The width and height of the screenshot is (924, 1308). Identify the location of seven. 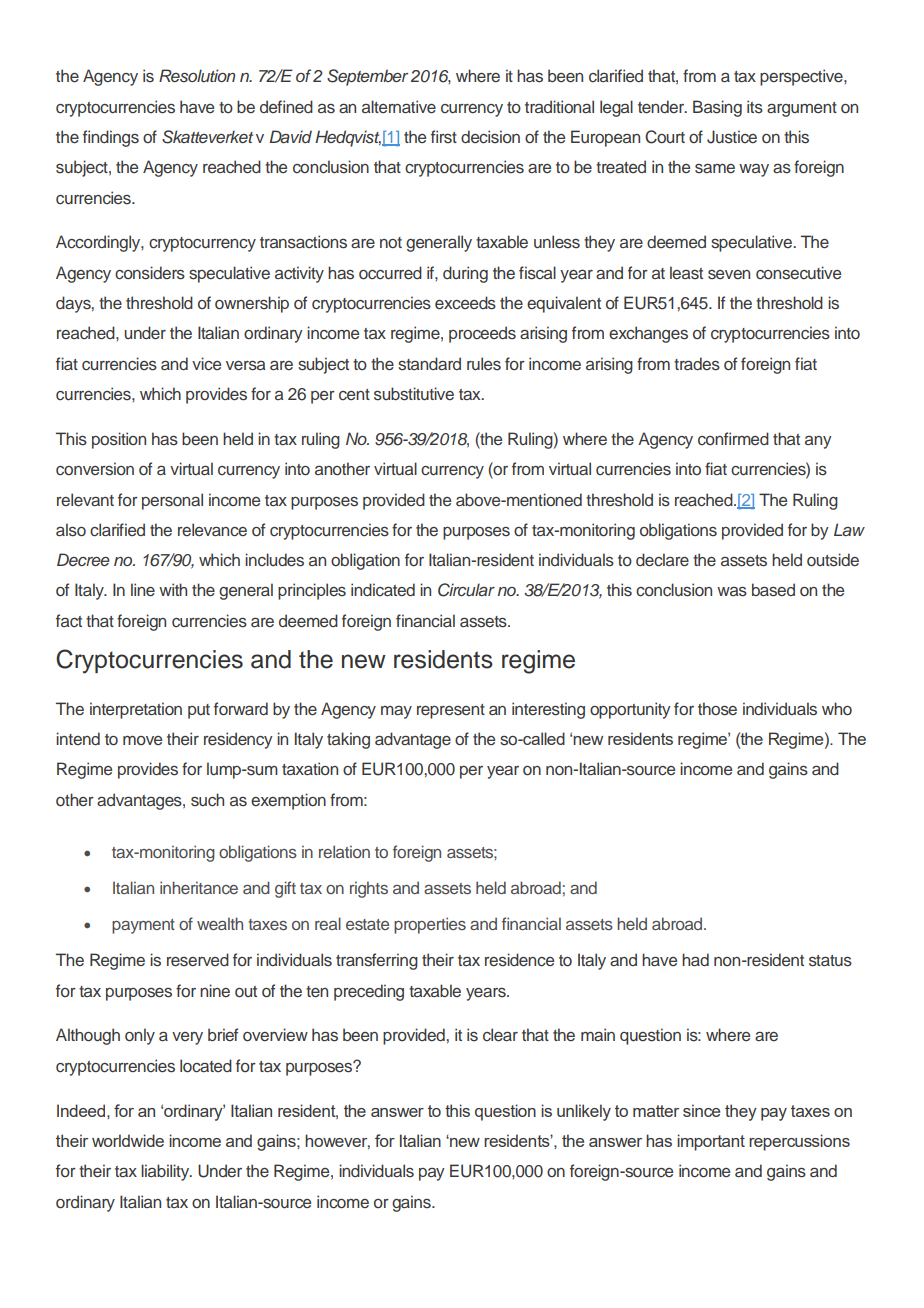
(729, 274).
